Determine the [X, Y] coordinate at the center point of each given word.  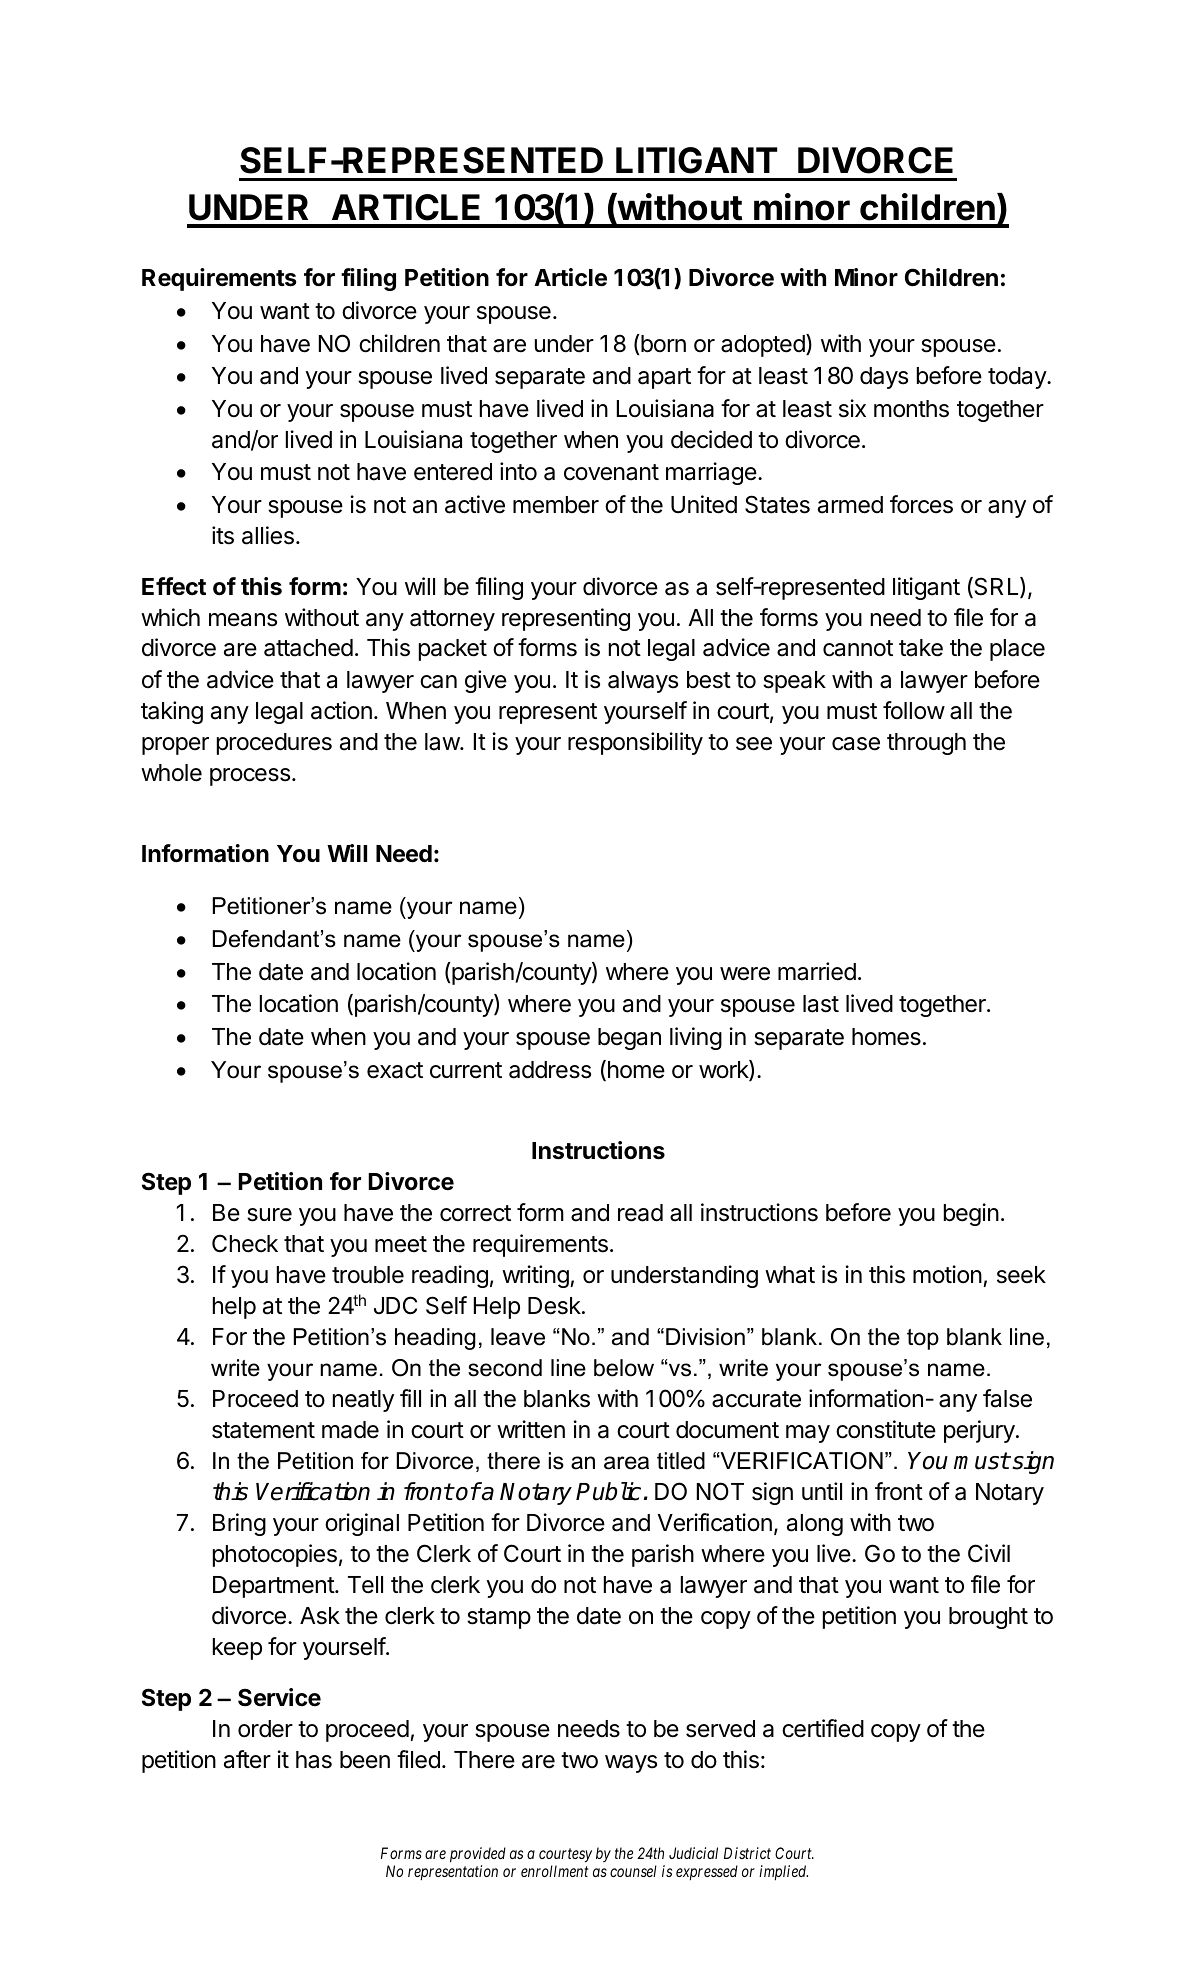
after [247, 1759]
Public [608, 1491]
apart [664, 378]
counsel [633, 1871]
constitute [886, 1429]
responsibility [635, 743]
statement [263, 1430]
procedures [274, 744]
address [550, 1070]
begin [971, 1214]
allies [268, 535]
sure [269, 1215]
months [911, 409]
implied [783, 1872]
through [926, 744]
